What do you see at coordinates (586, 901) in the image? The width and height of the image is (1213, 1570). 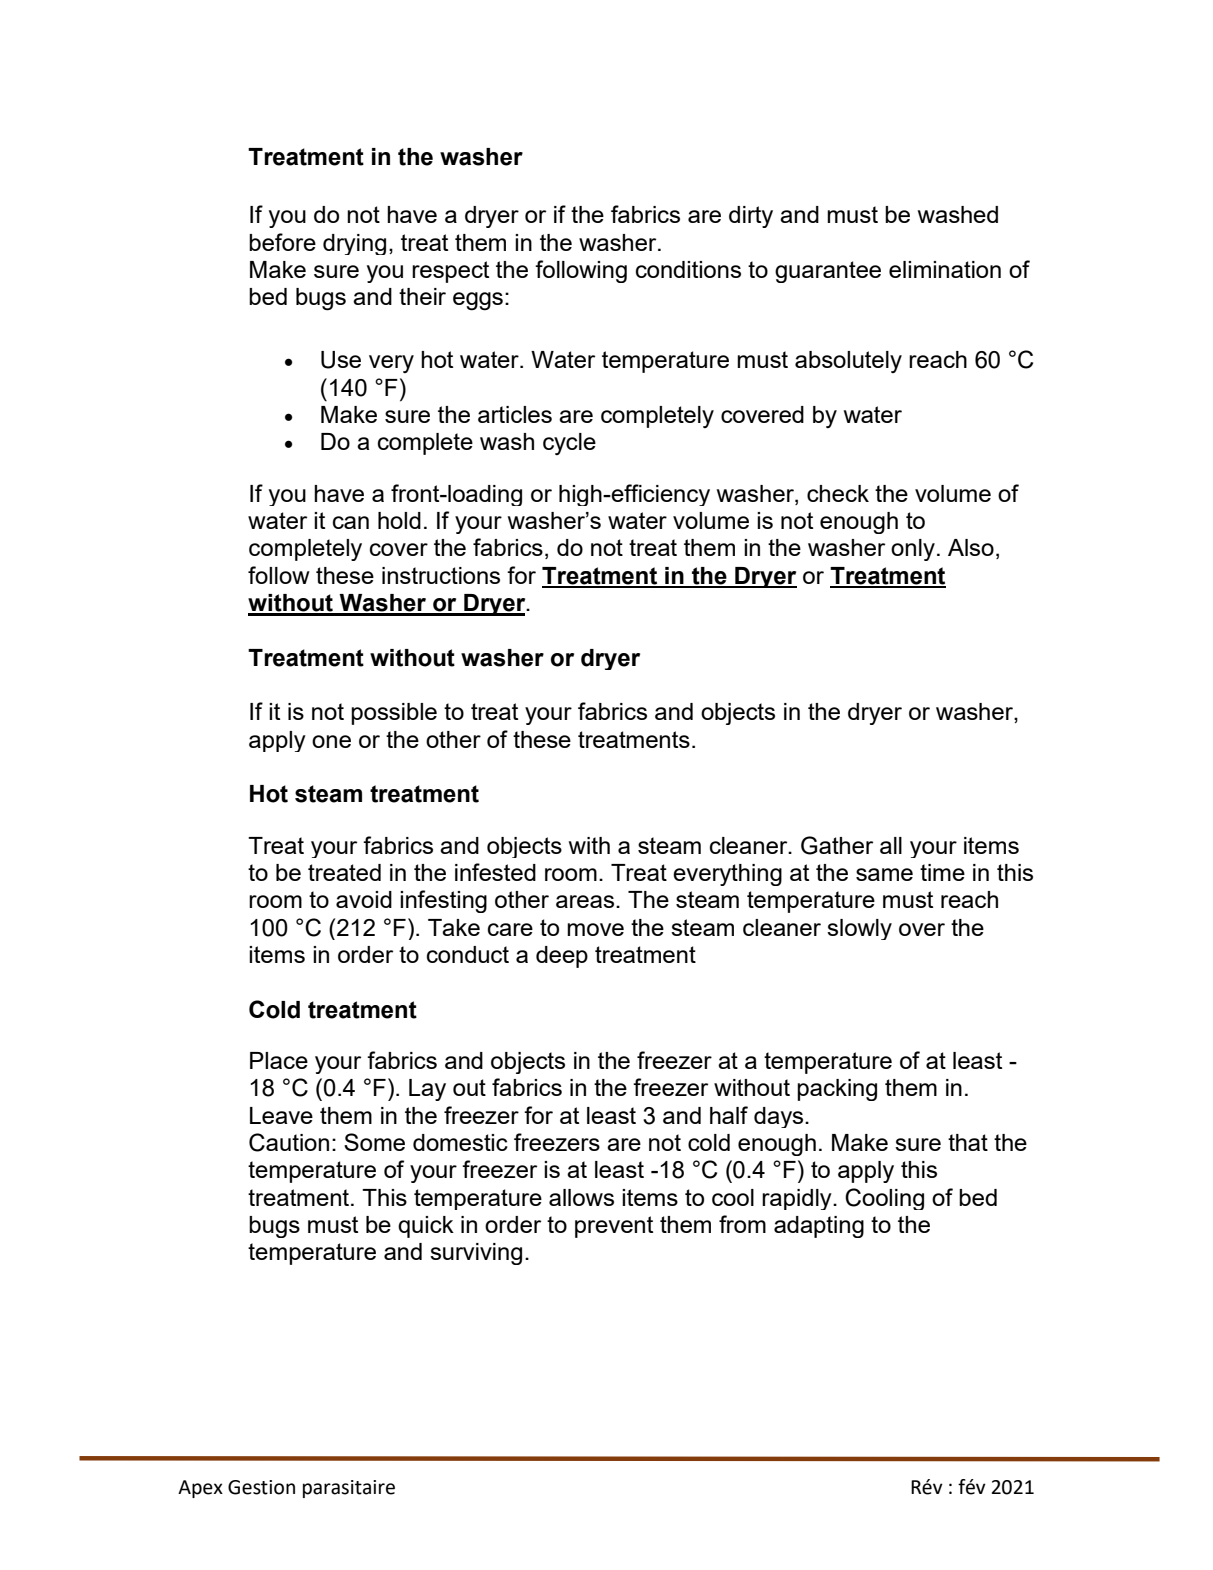 I see `areas` at bounding box center [586, 901].
